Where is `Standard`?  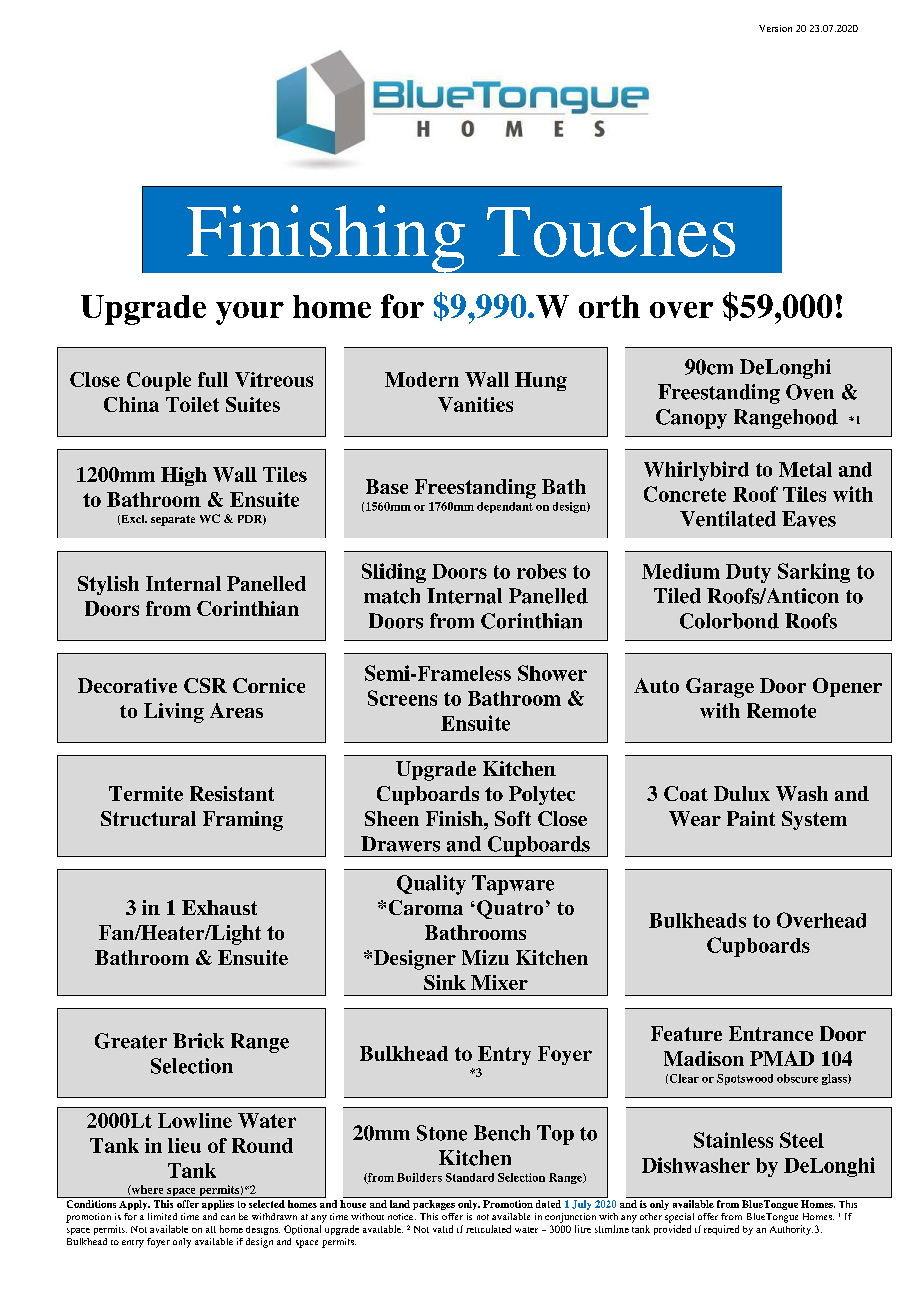
Standard is located at coordinates (470, 1177).
